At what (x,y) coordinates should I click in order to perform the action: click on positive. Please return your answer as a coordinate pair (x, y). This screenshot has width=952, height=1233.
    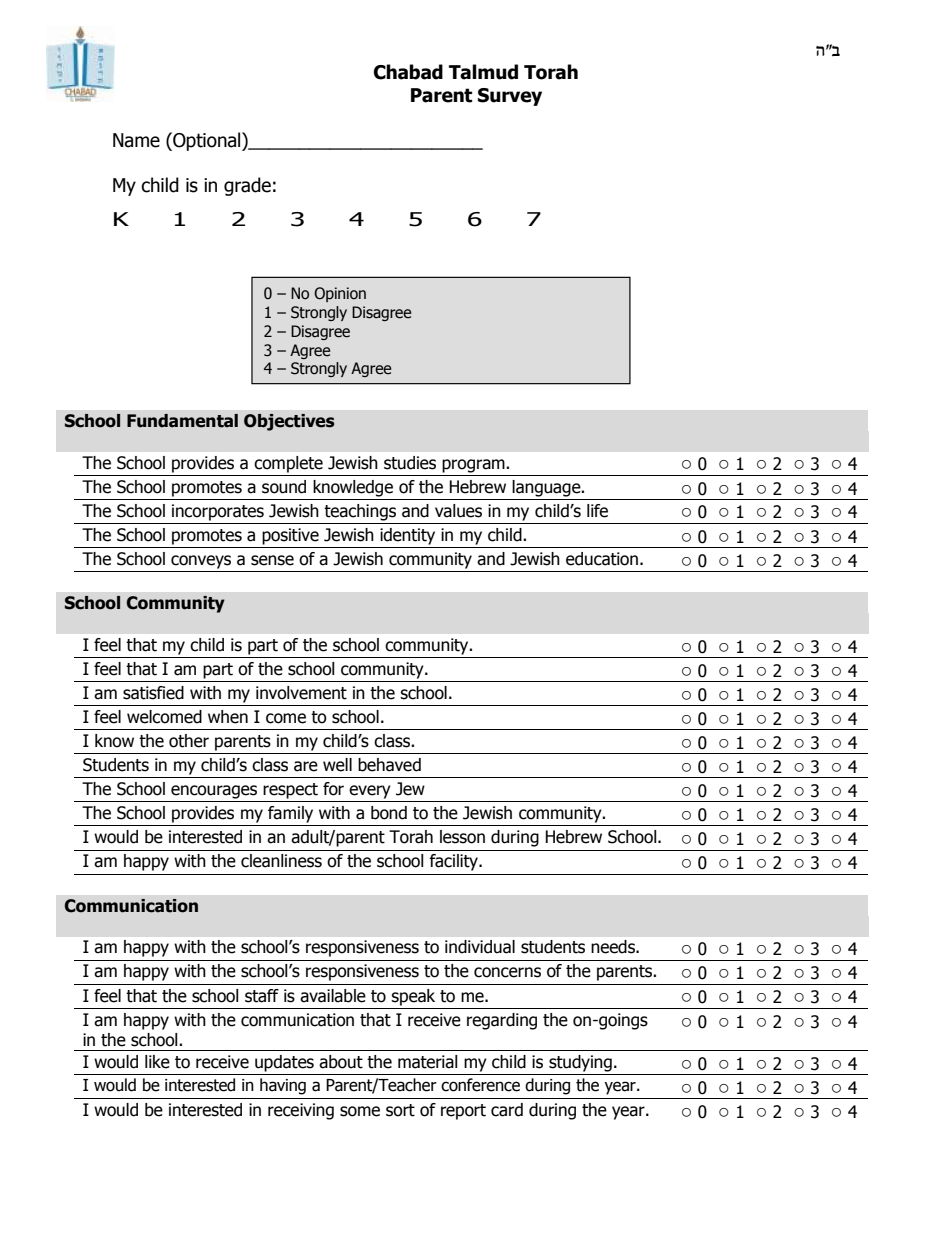
    Looking at the image, I should click on (290, 536).
